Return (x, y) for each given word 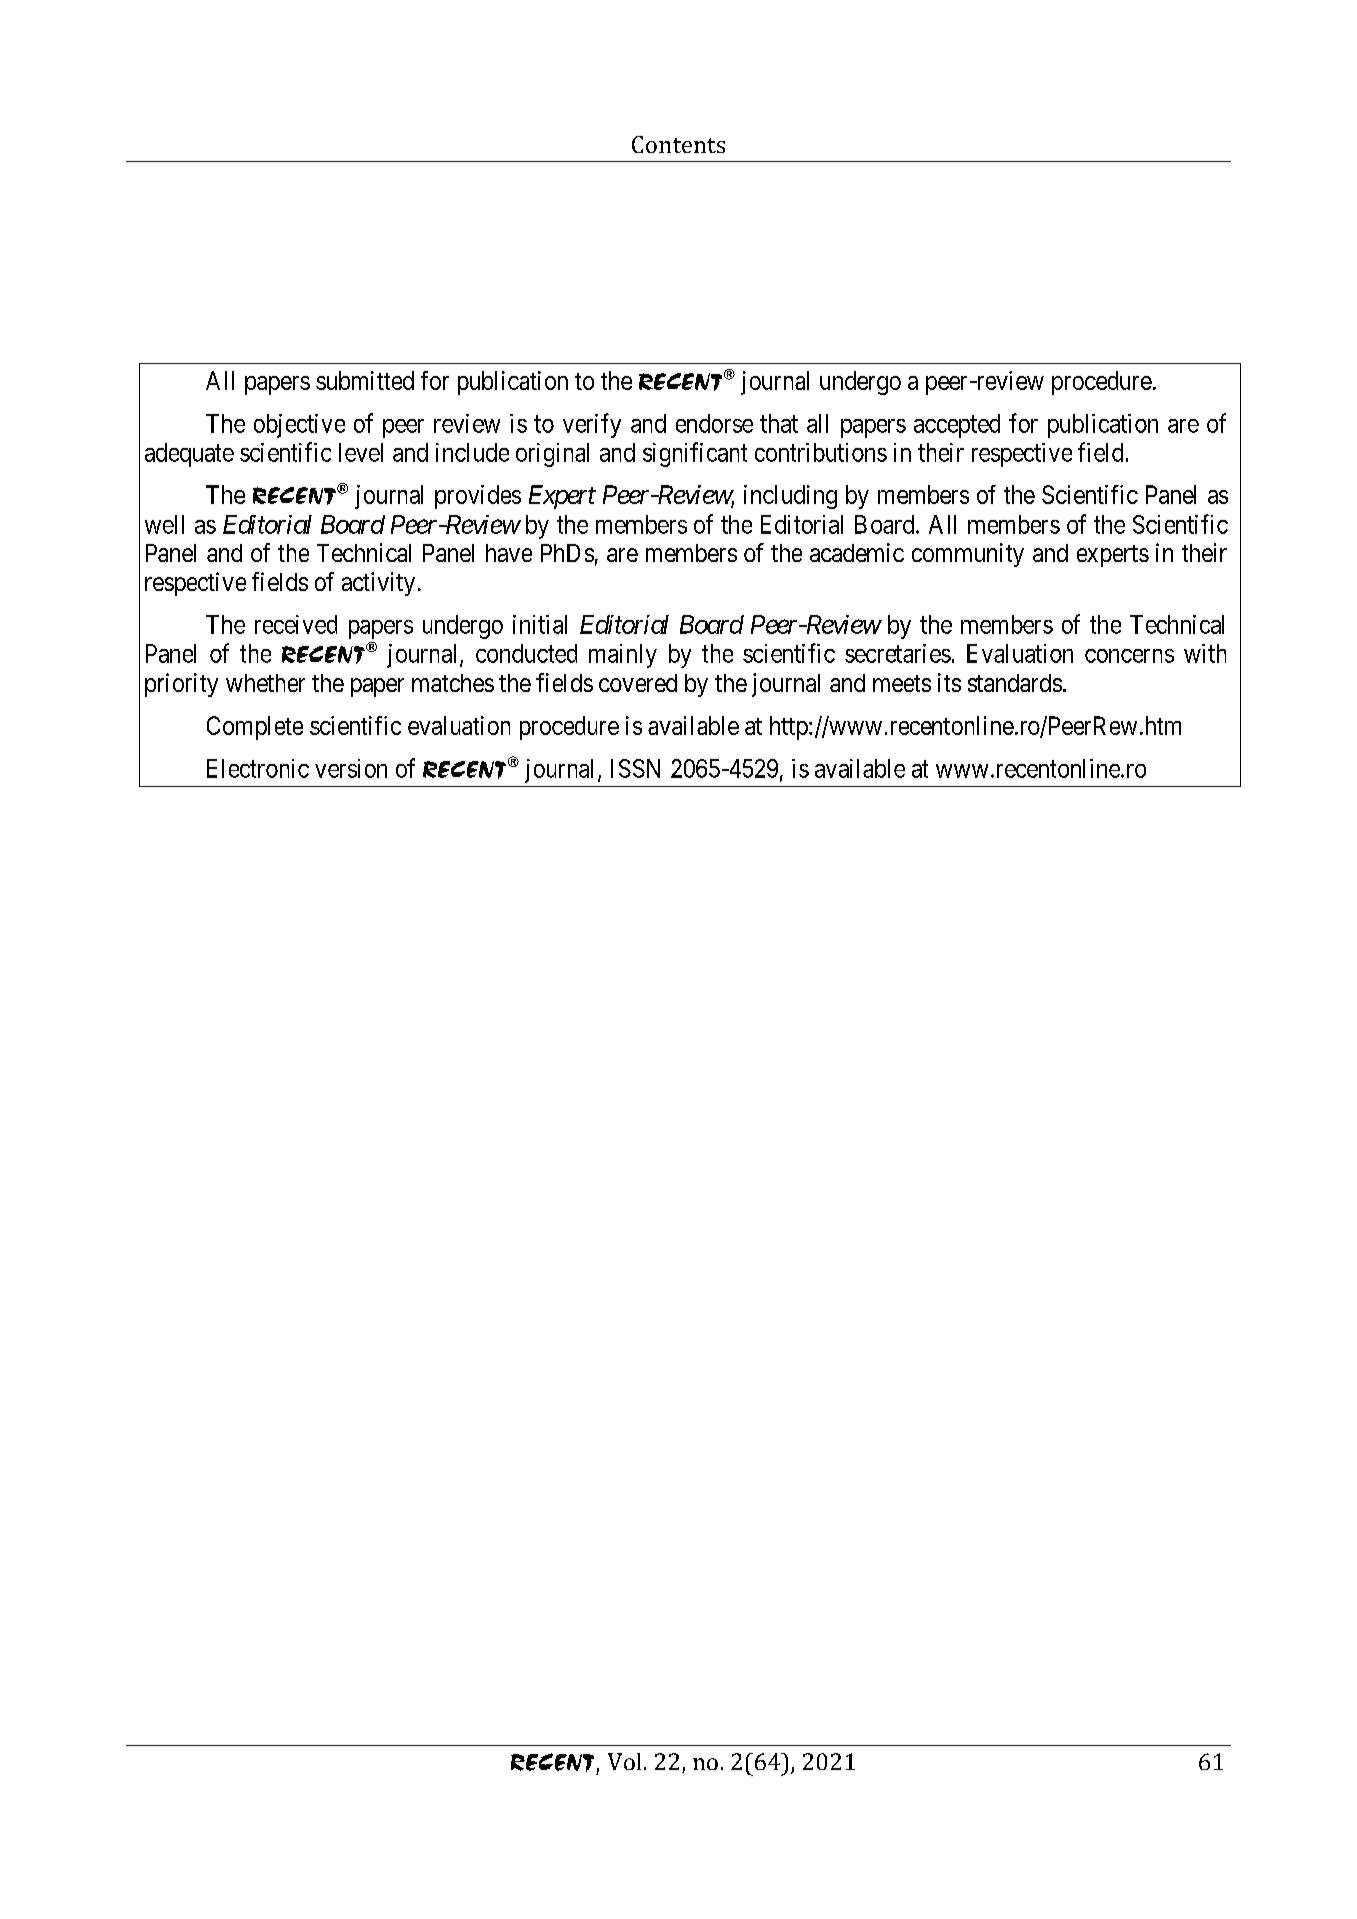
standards (1015, 683)
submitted (365, 380)
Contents (678, 144)
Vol (624, 1761)
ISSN (635, 768)
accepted (957, 426)
